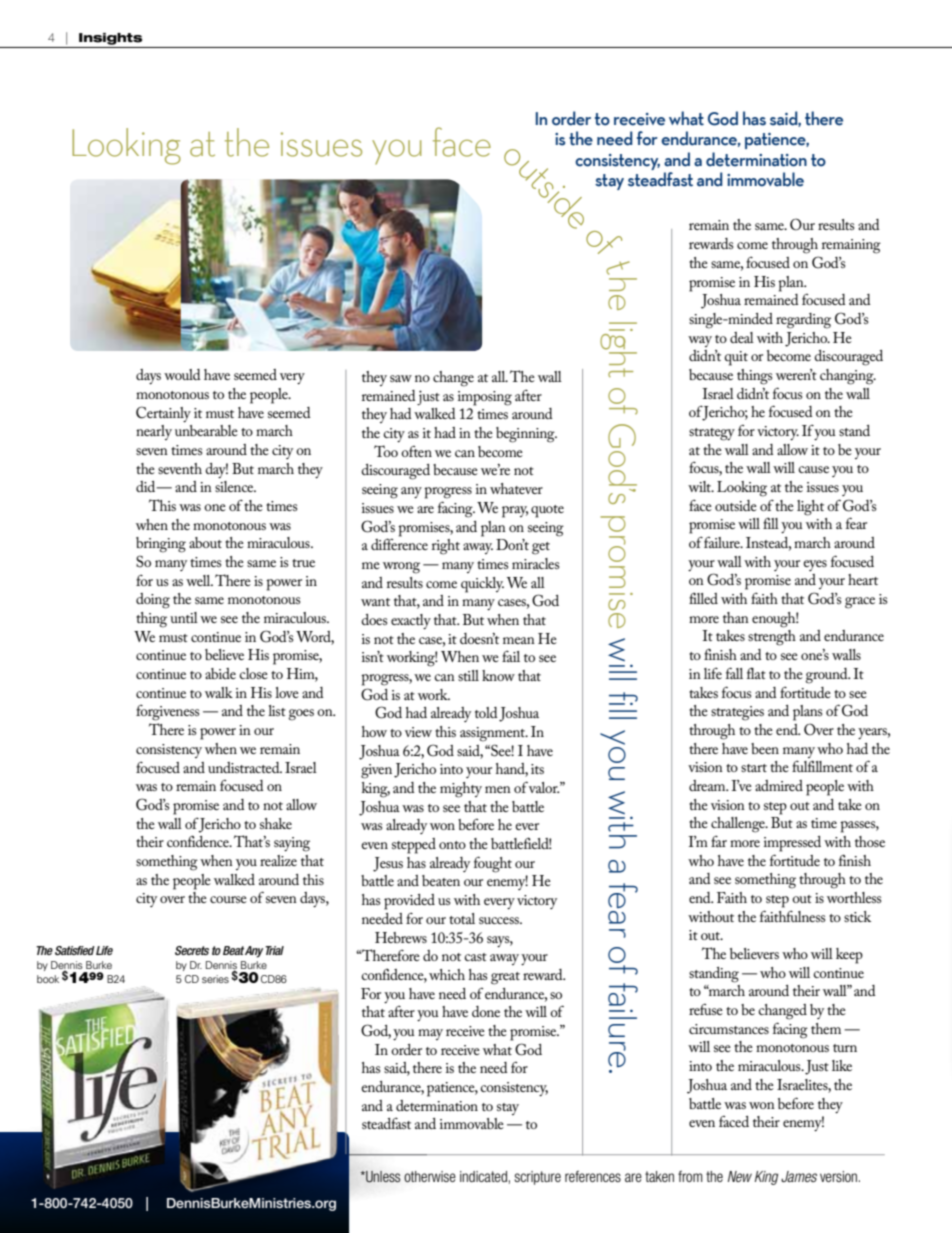 The width and height of the screenshot is (952, 1233). Describe the element at coordinates (382, 1177) in the screenshot. I see `Unless` at that location.
